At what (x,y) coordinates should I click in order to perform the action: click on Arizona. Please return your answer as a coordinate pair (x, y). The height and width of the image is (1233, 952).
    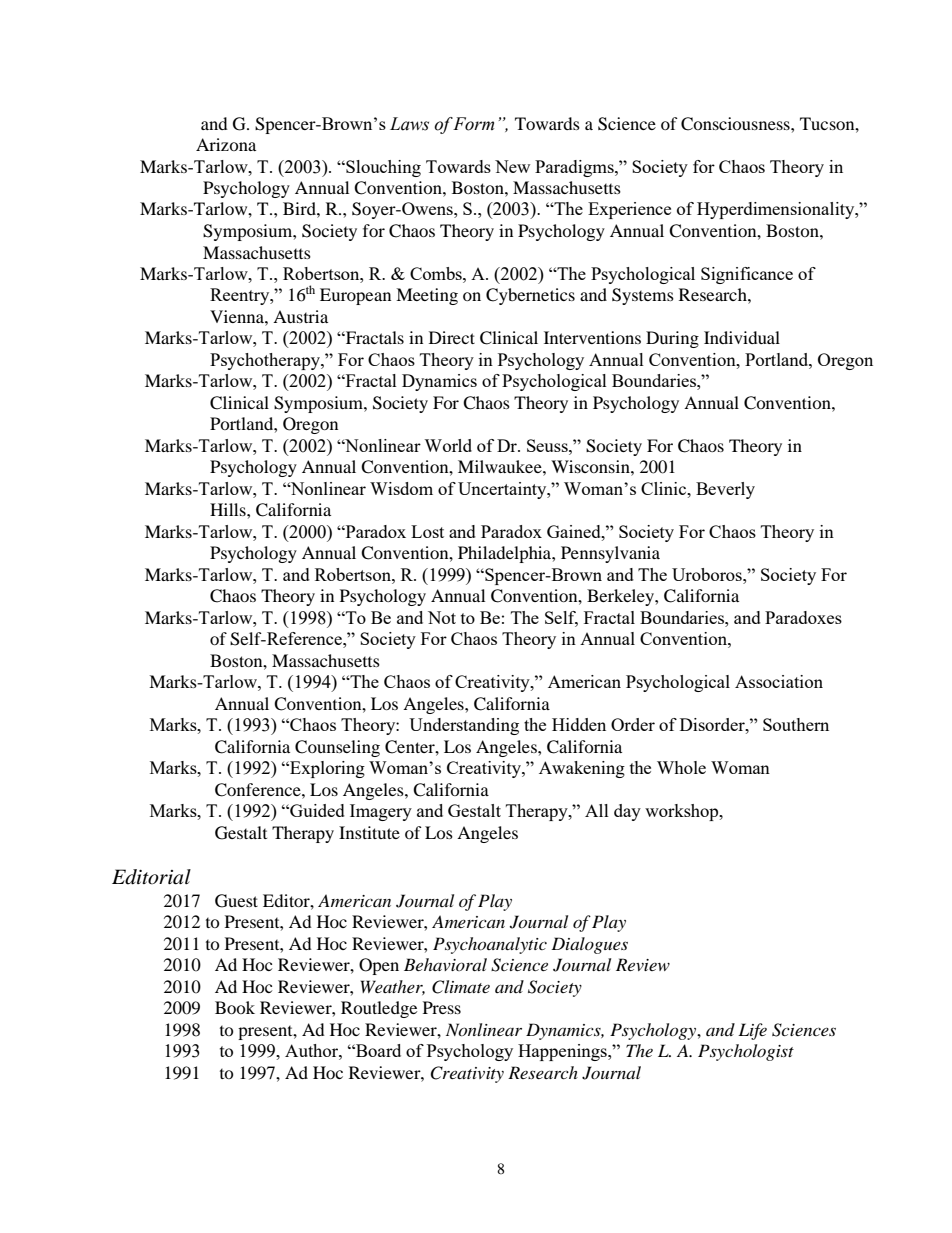
    Looking at the image, I should click on (226, 144).
